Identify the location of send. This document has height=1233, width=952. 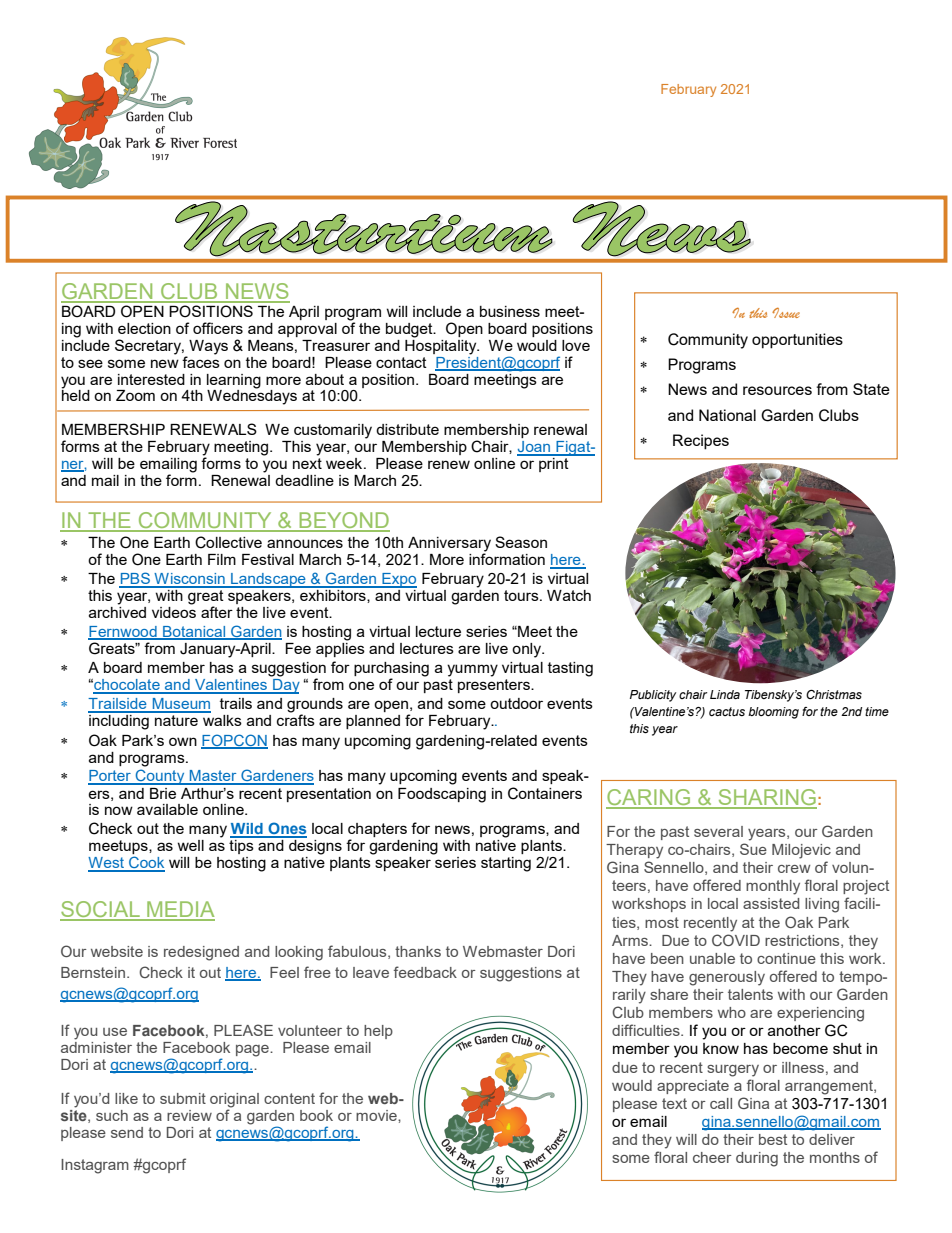
(127, 1132).
